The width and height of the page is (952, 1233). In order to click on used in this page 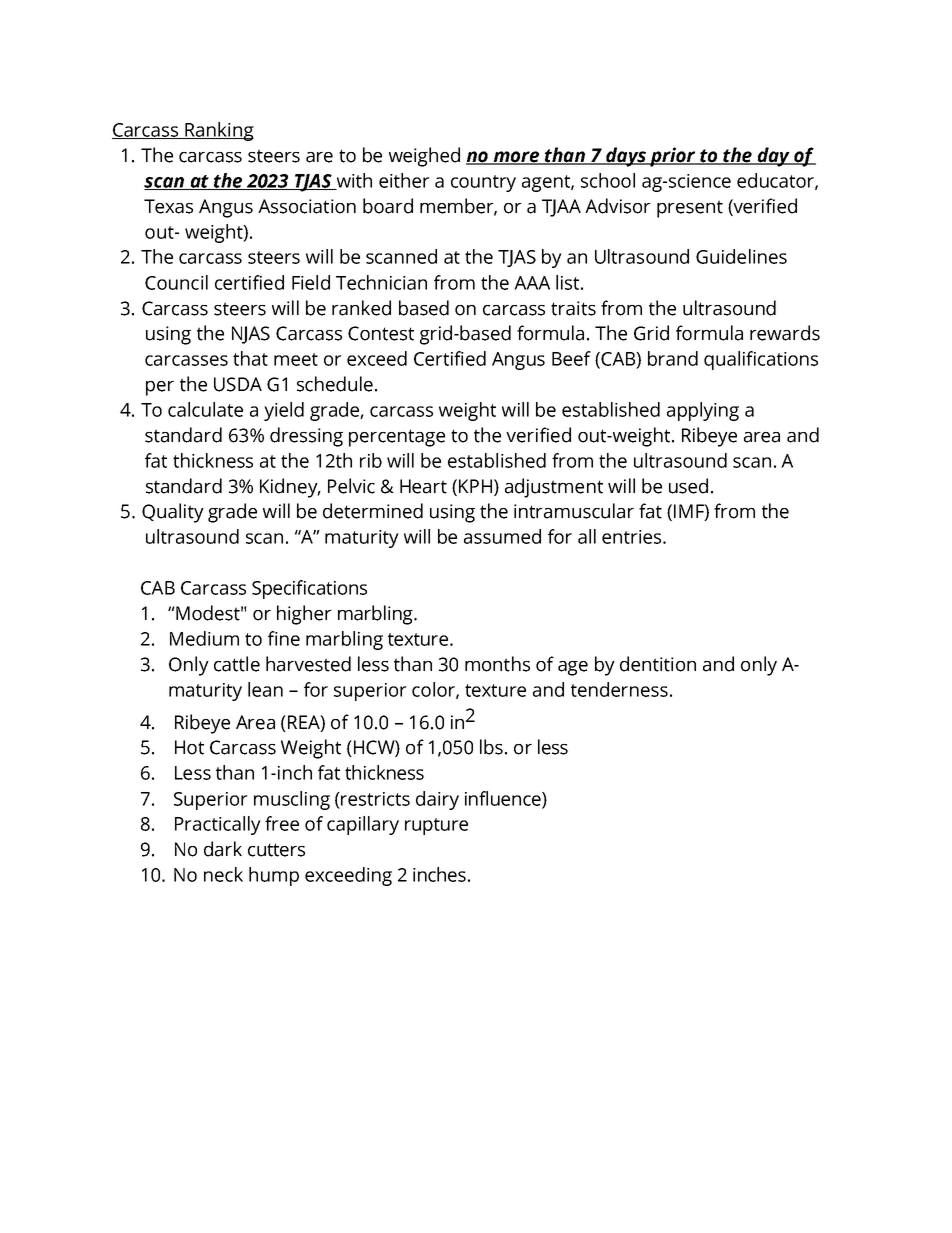, I will do `click(688, 486)`.
